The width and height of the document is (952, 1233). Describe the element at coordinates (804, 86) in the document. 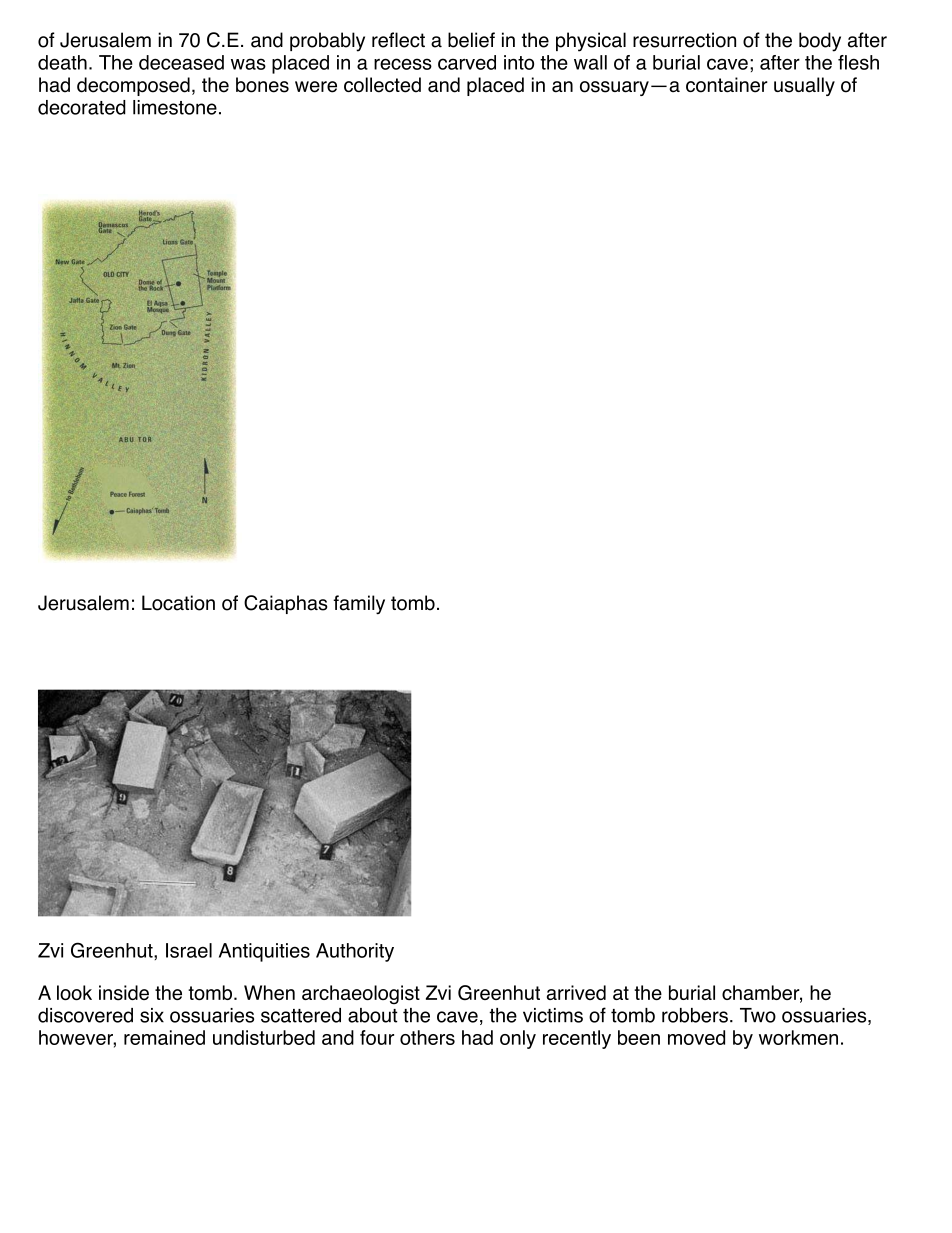

I see `usually` at that location.
